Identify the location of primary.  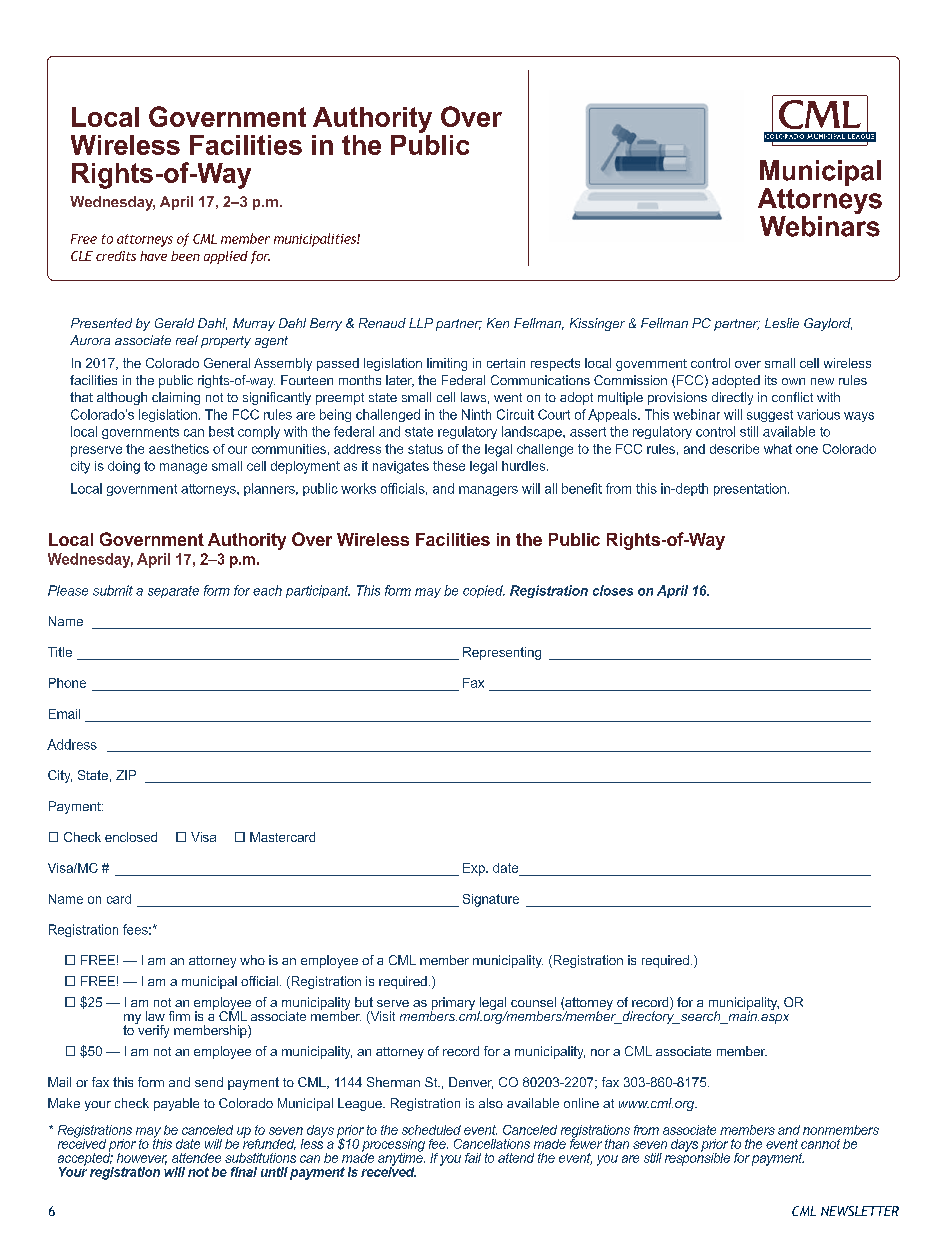
(453, 1005).
